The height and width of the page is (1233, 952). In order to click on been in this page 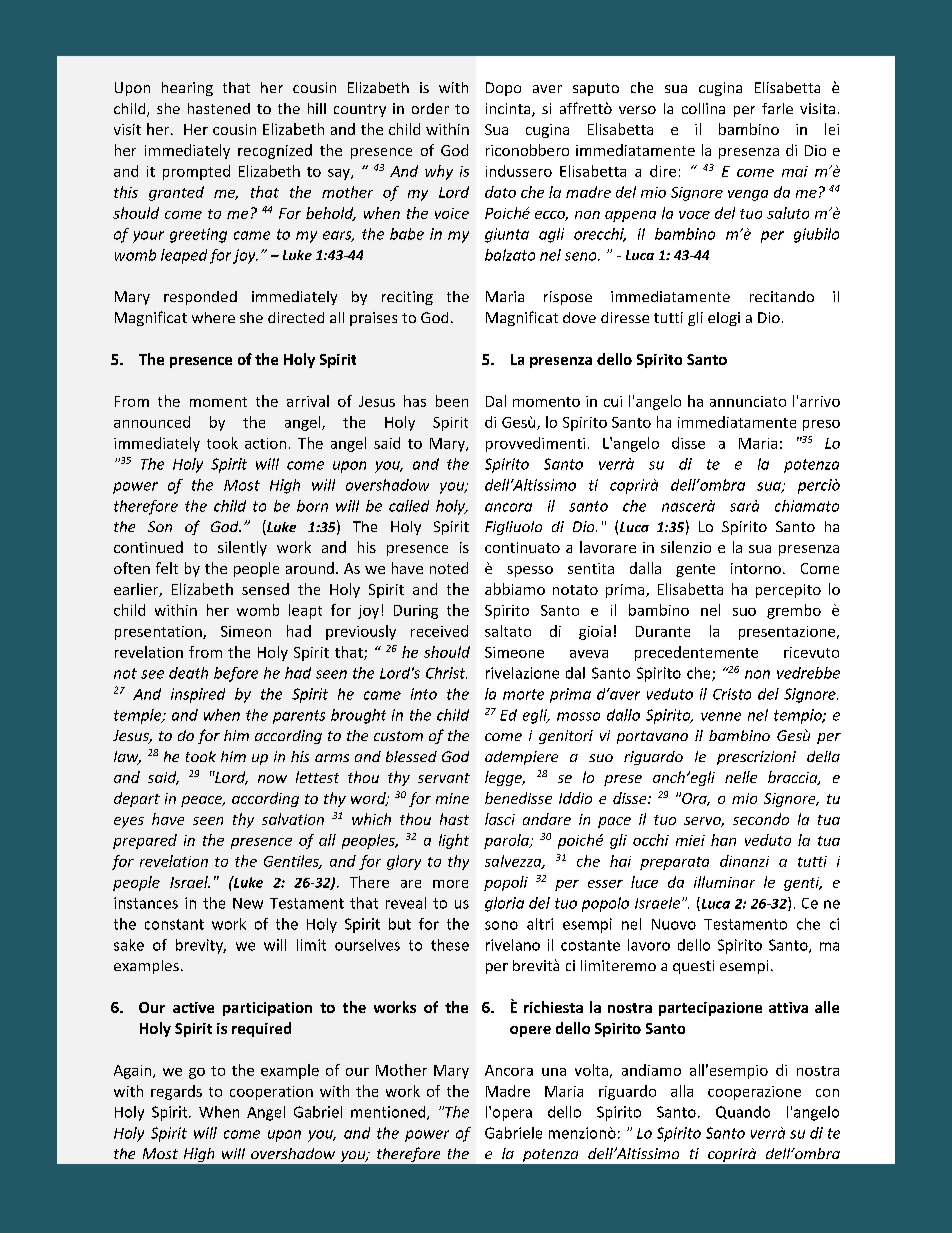, I will do `click(452, 401)`.
